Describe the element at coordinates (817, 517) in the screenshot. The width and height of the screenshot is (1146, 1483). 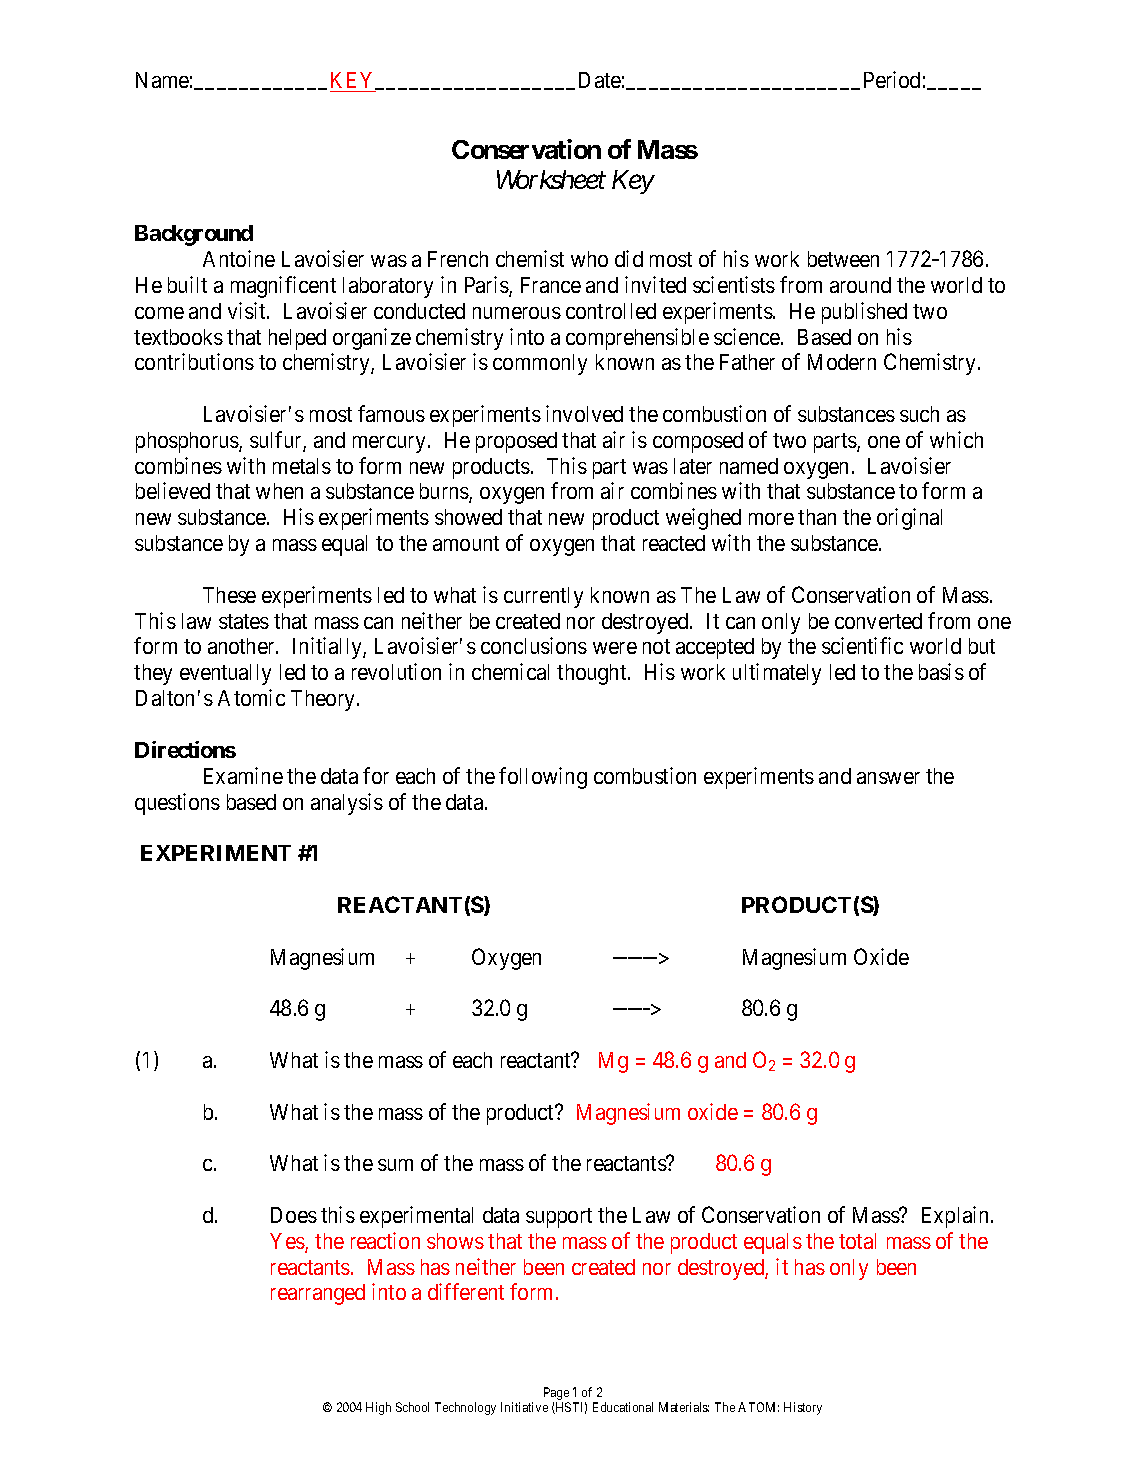
I see `than` at that location.
